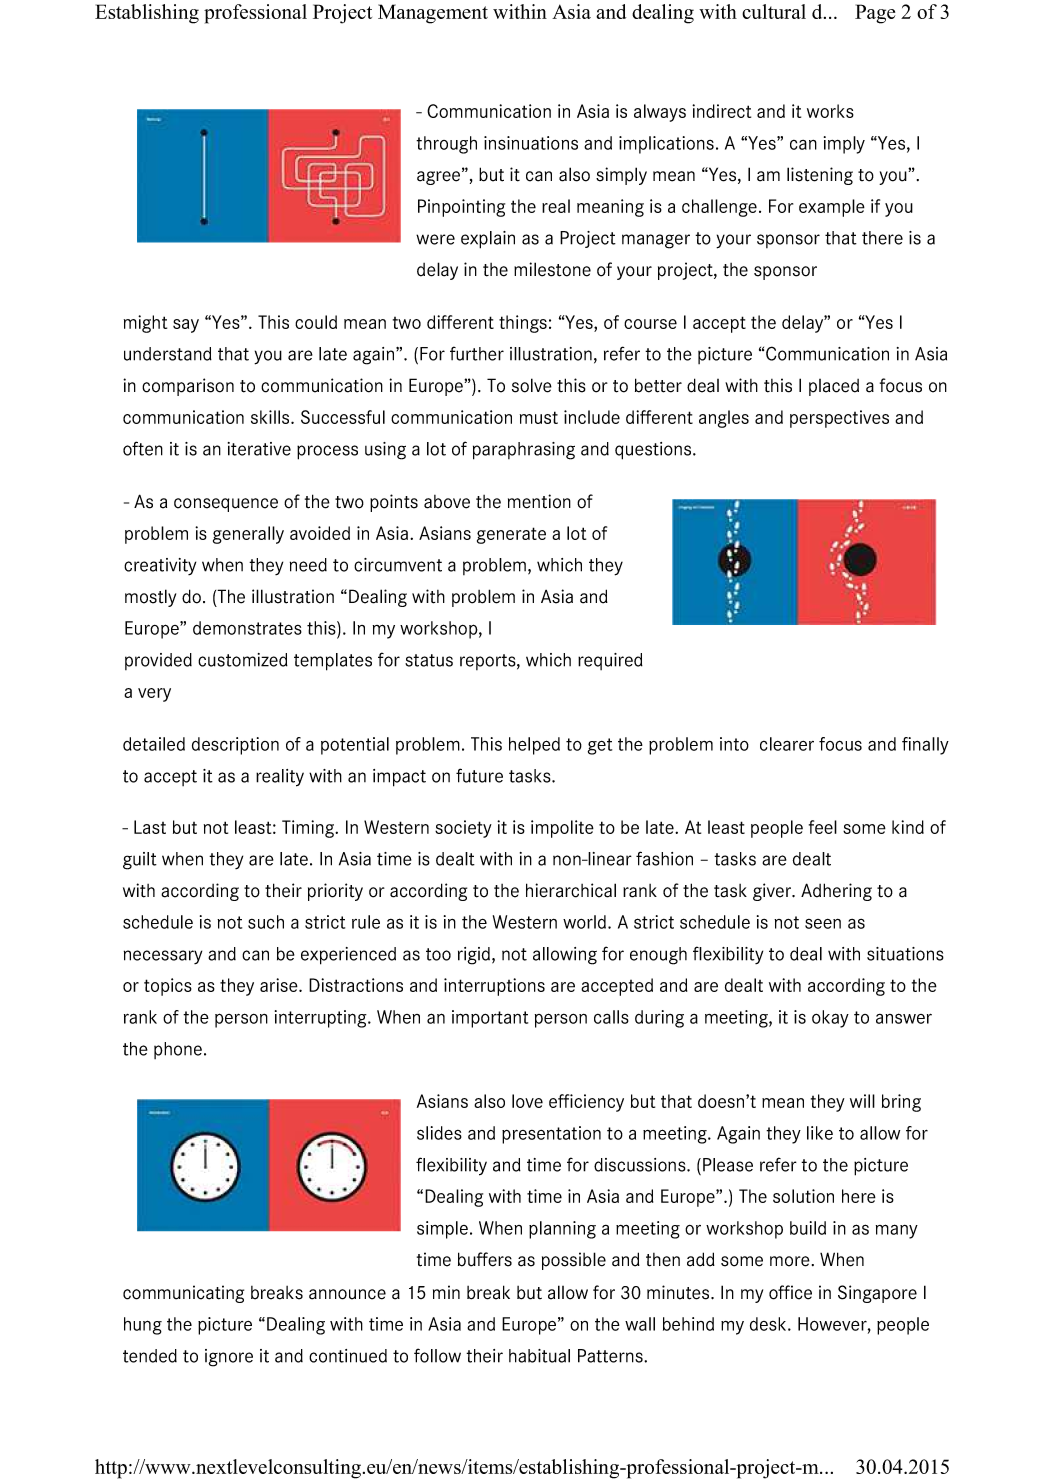  Describe the element at coordinates (433, 14) in the screenshot. I see `Management` at that location.
